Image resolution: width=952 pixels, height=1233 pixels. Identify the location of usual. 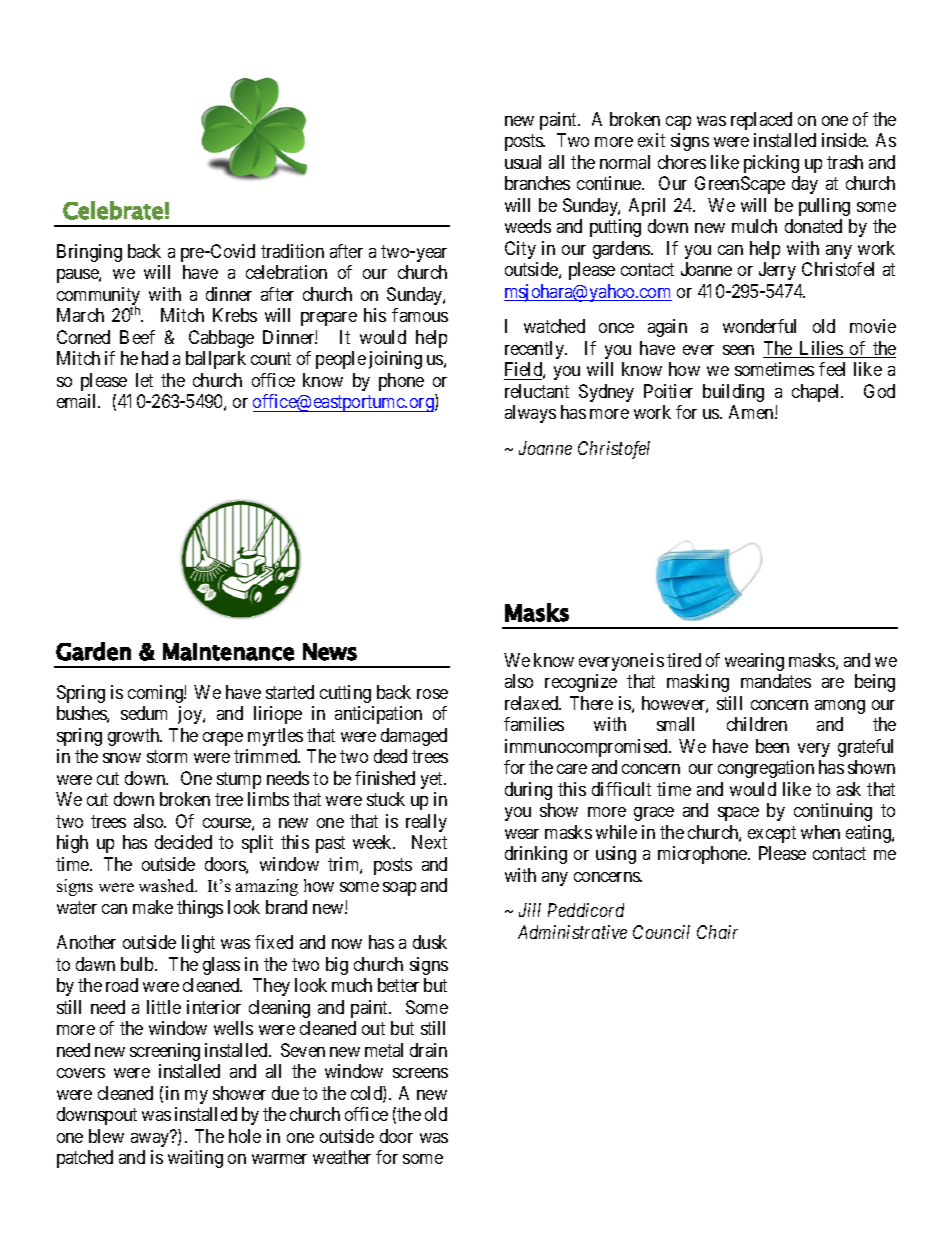
(523, 162).
